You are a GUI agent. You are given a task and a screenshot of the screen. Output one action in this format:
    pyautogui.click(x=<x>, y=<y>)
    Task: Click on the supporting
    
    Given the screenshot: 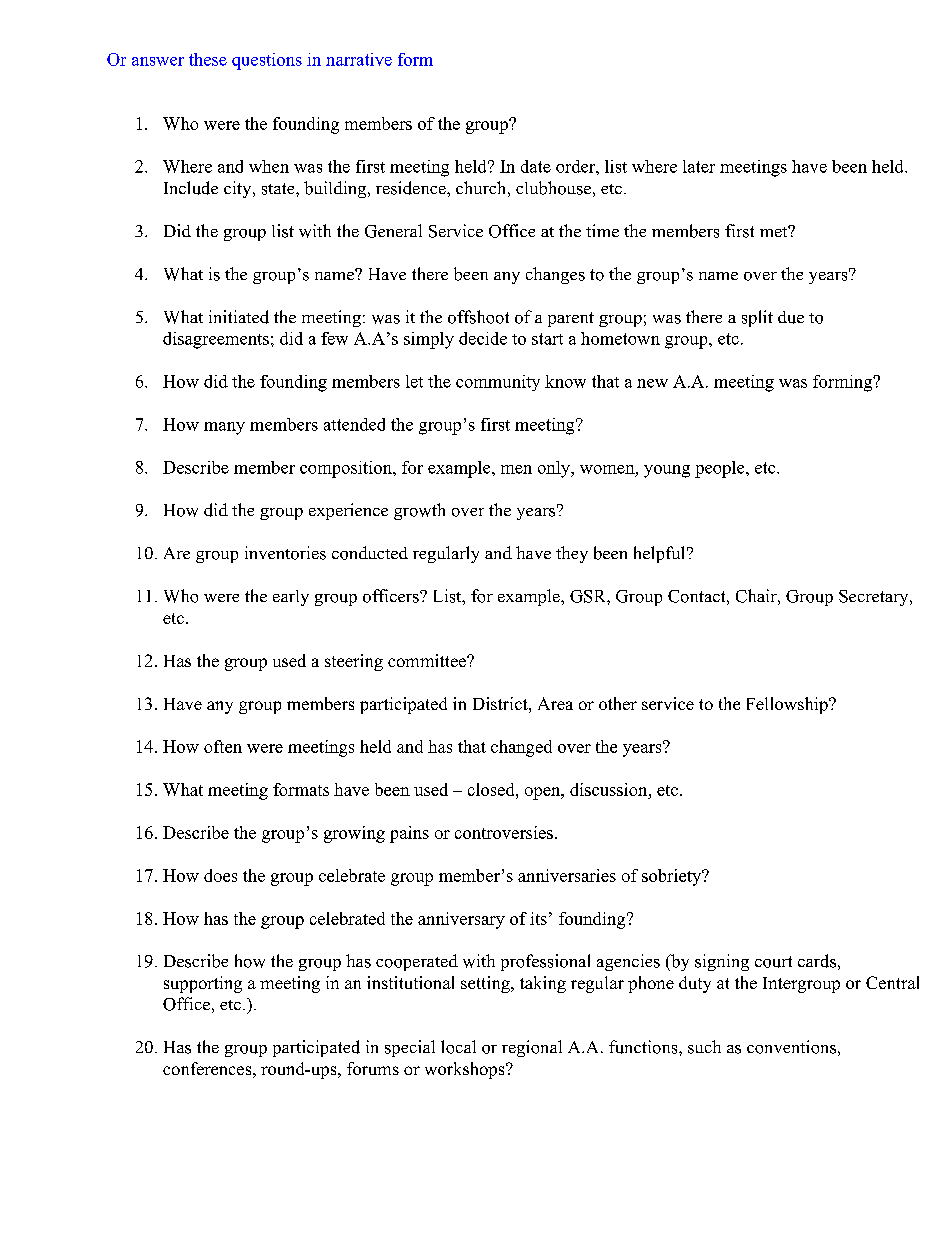 What is the action you would take?
    pyautogui.click(x=203, y=984)
